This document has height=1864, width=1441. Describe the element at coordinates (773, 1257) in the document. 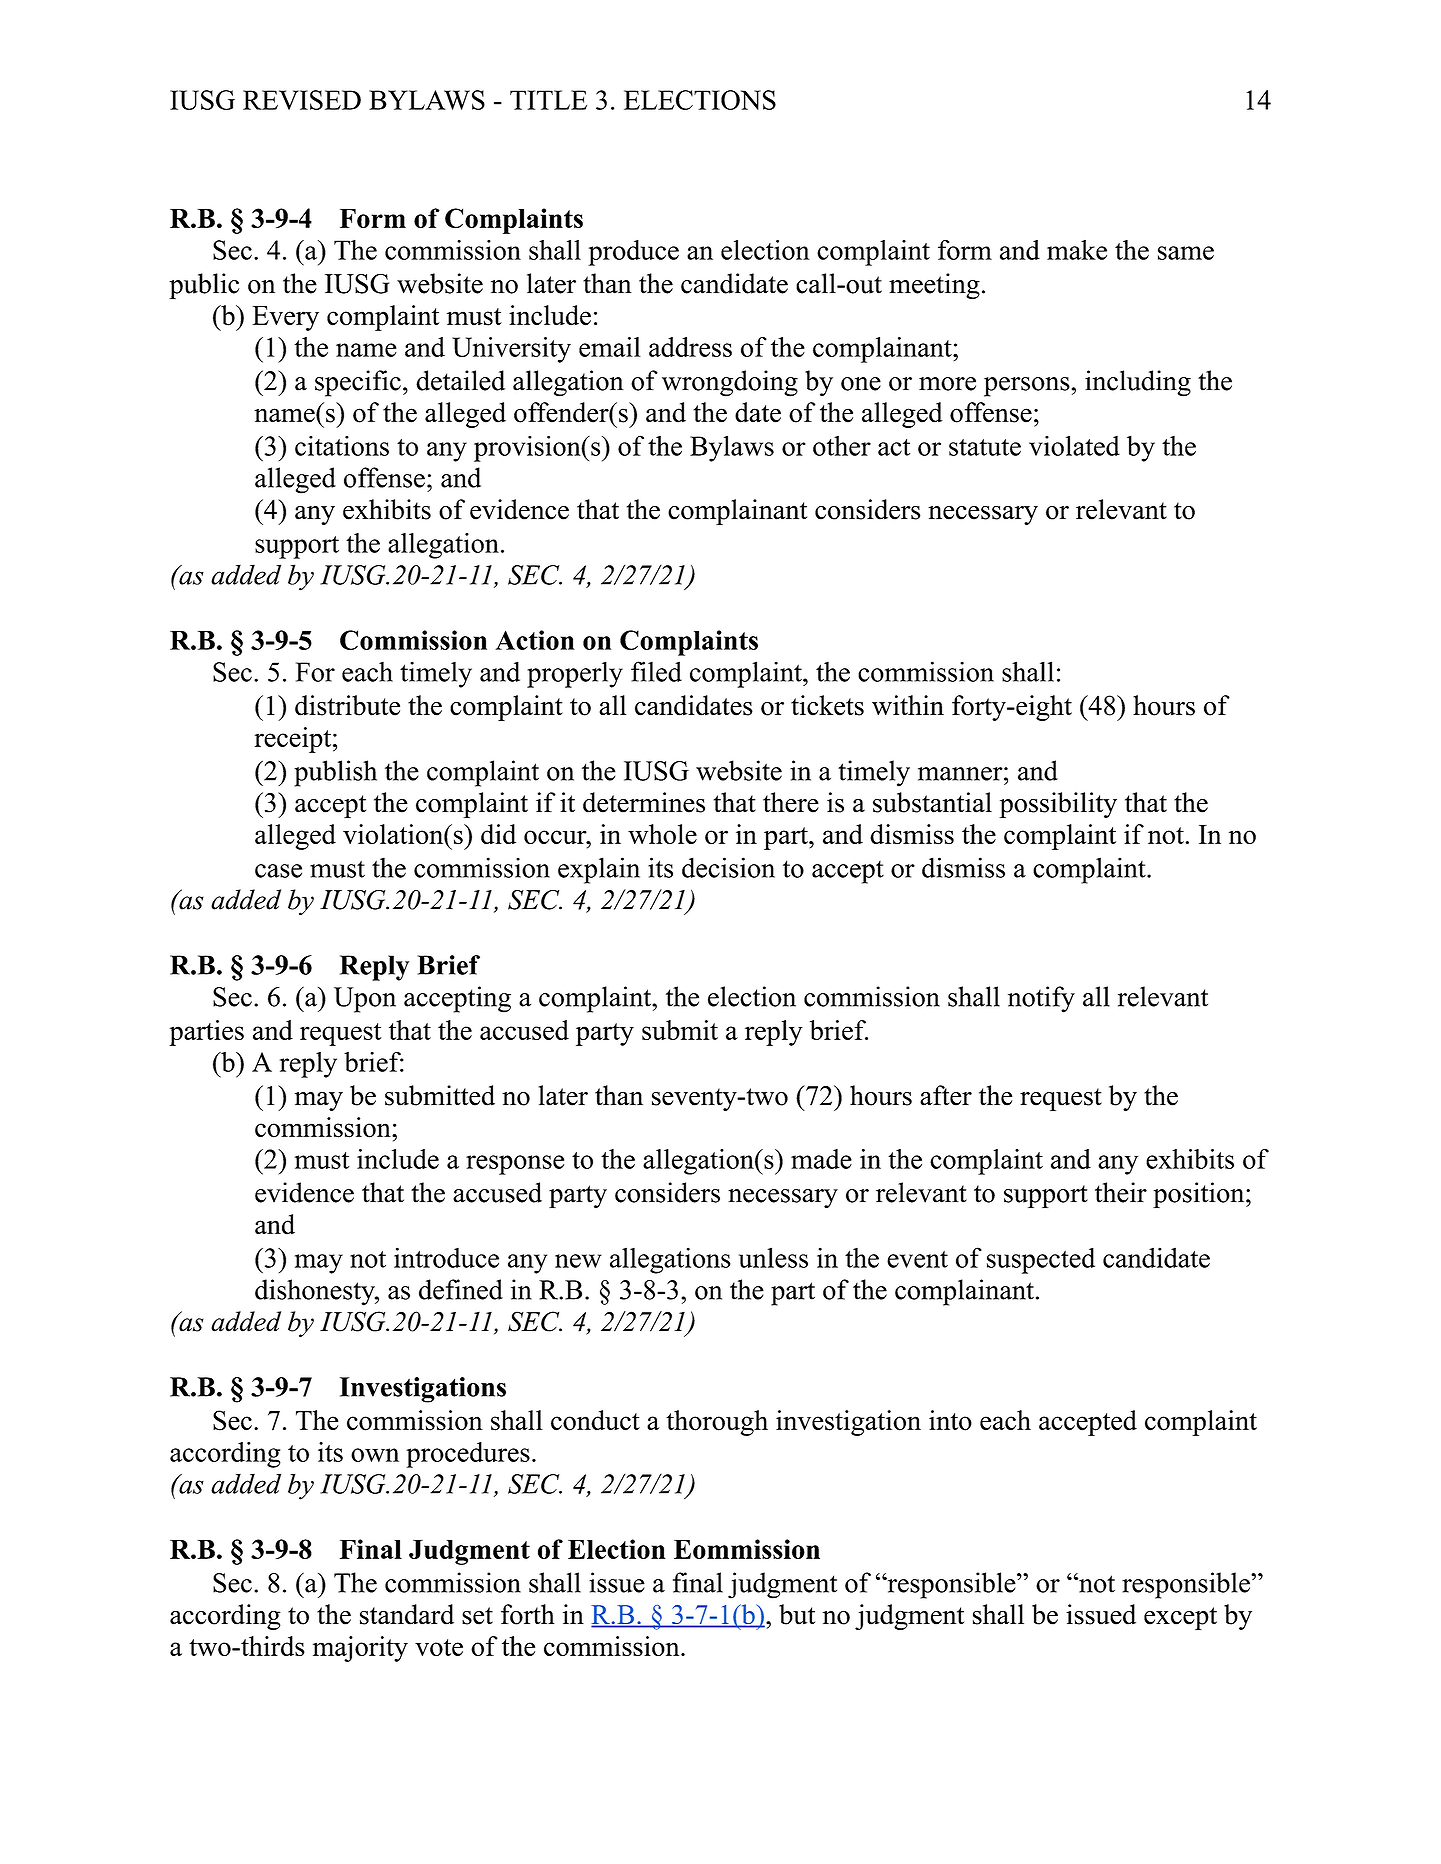

I see `unless` at that location.
